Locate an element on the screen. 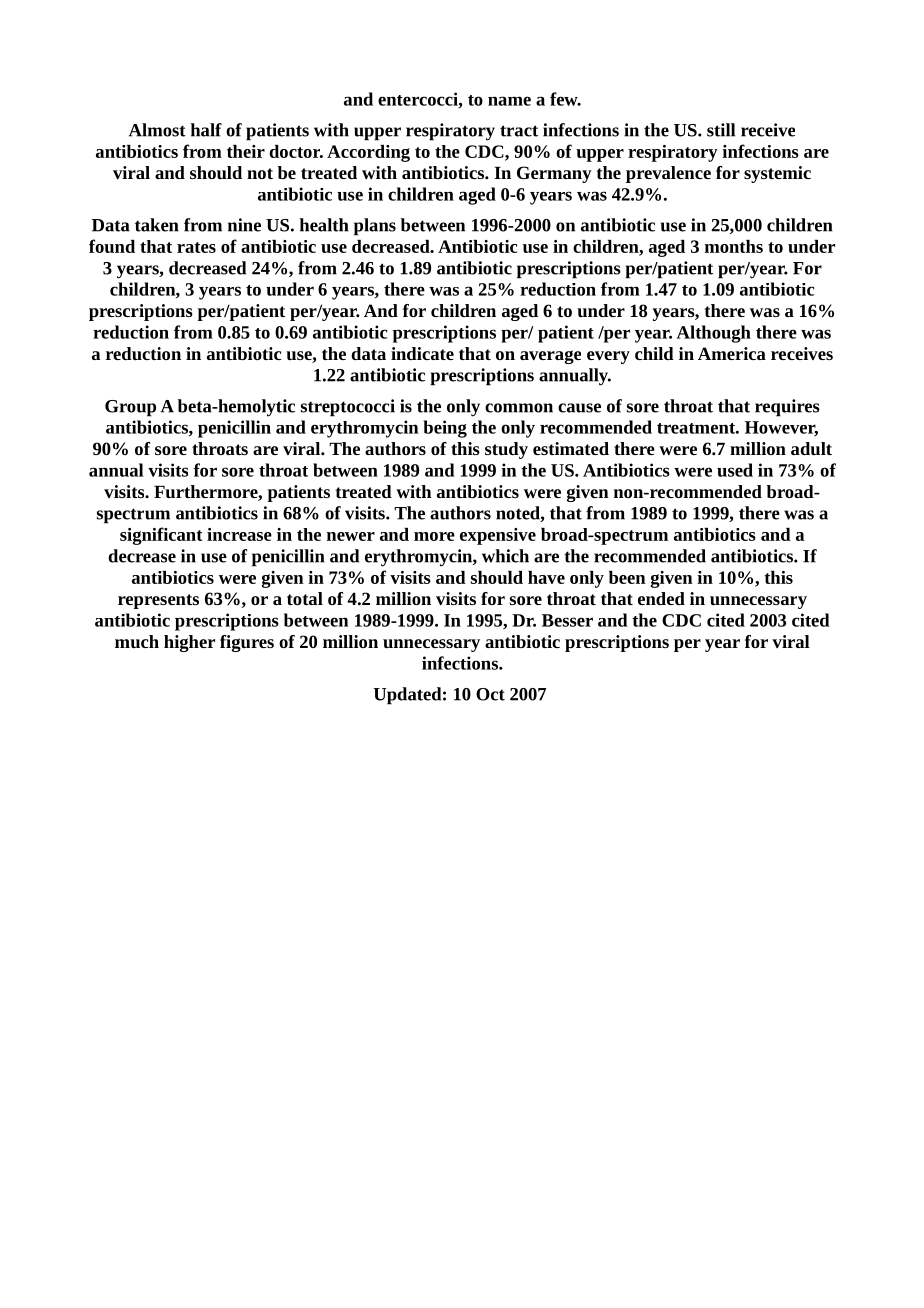 The width and height of the screenshot is (924, 1308). name is located at coordinates (509, 101).
